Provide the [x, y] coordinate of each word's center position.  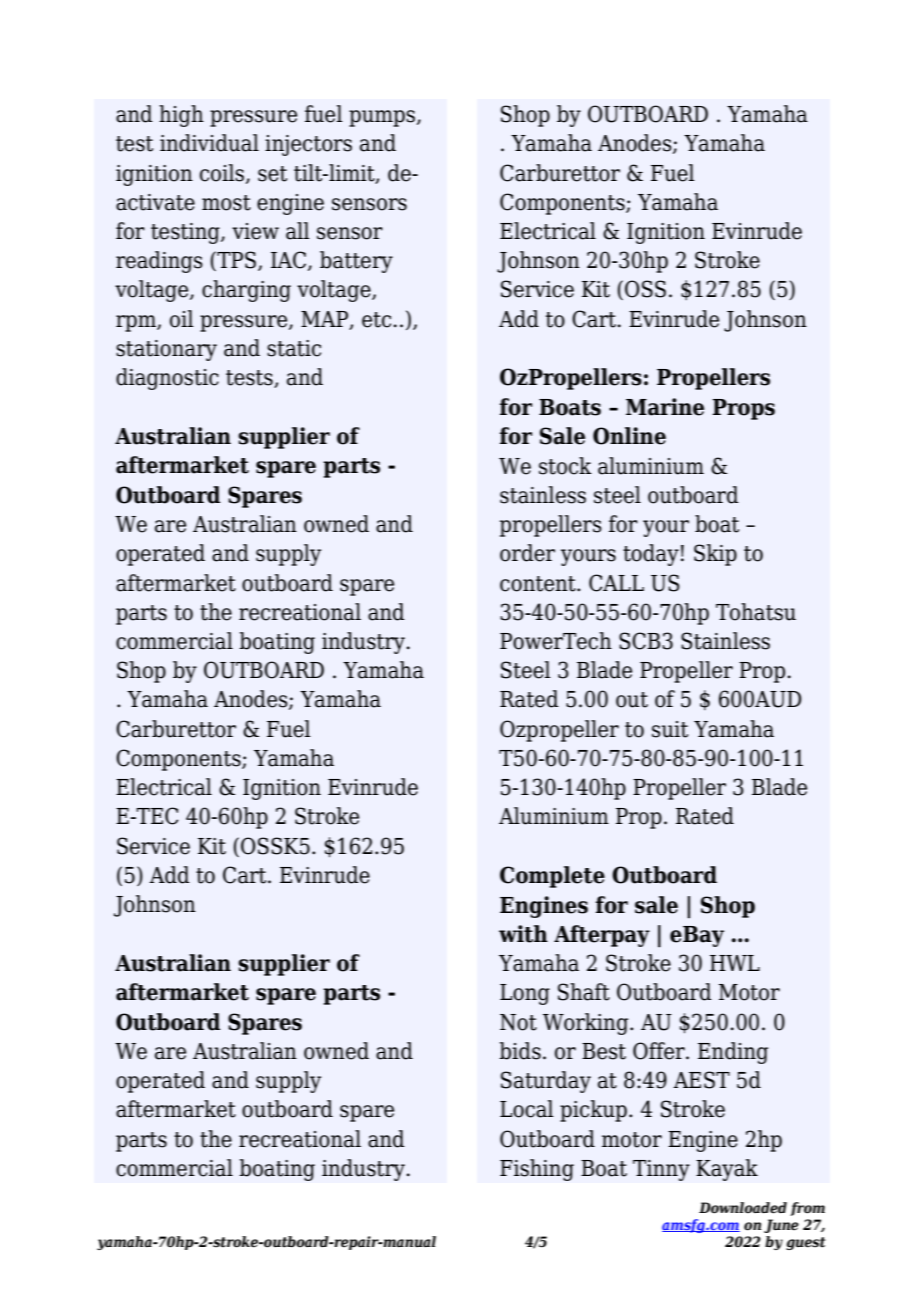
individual [209, 143]
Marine [665, 407]
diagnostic [167, 379]
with [523, 934]
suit [670, 729]
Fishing [537, 1170]
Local [527, 1109]
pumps [383, 118]
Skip [715, 555]
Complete [552, 877]
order [527, 553]
